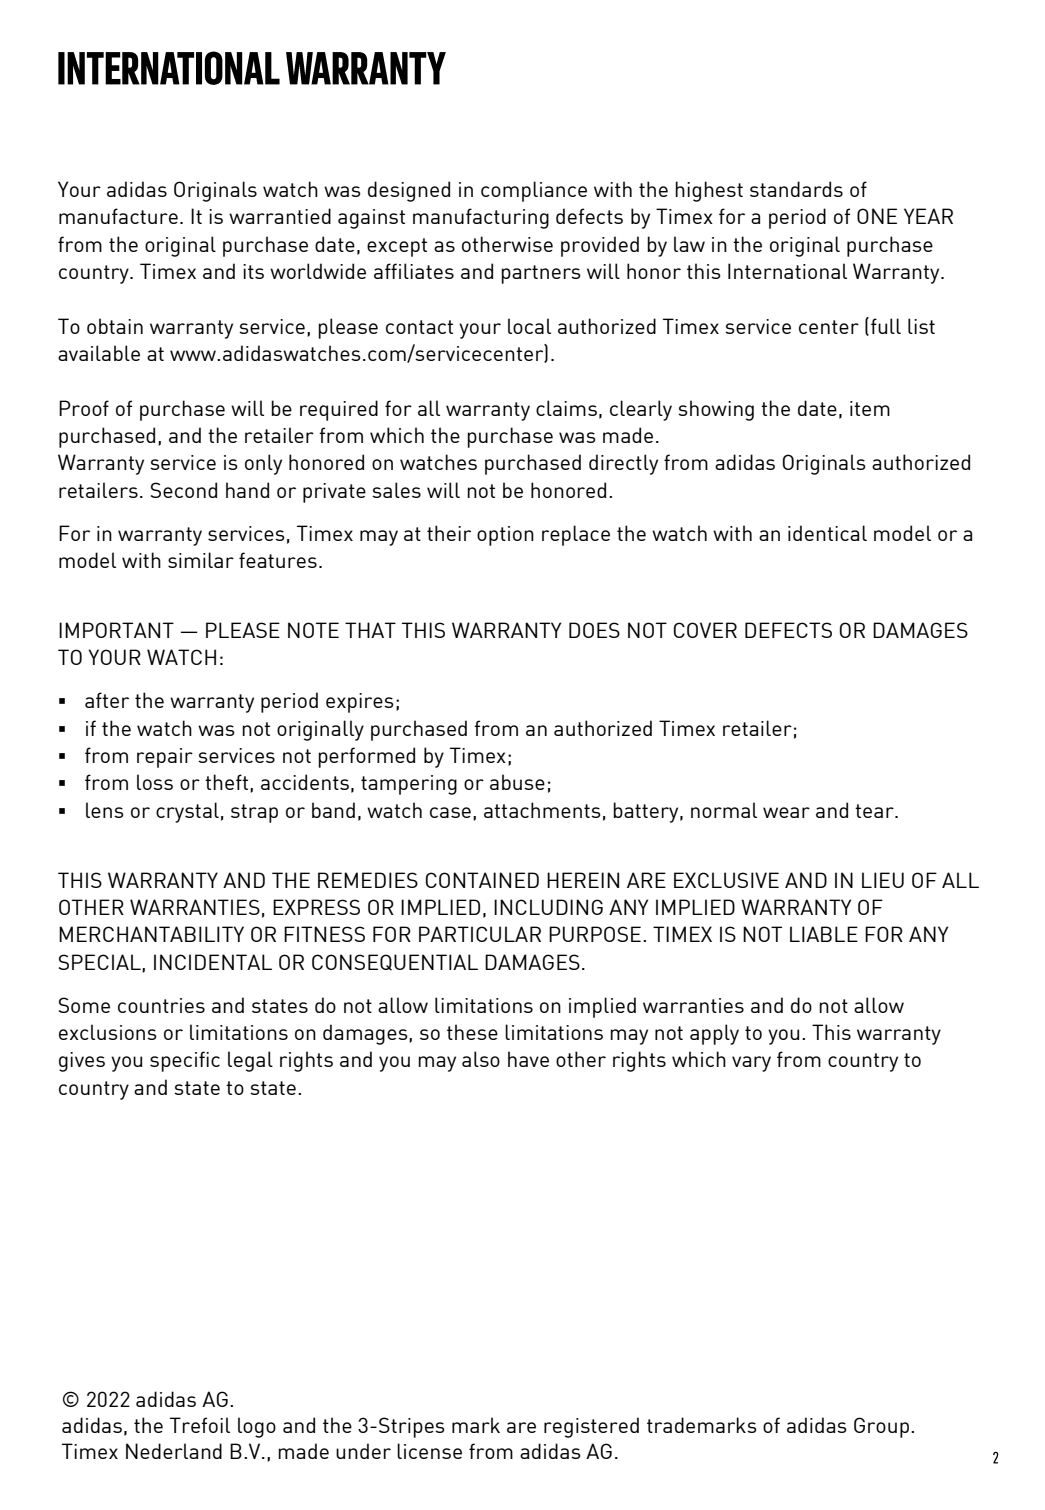 This image has height=1510, width=1045. Describe the element at coordinates (591, 1427) in the image. I see `registered` at that location.
